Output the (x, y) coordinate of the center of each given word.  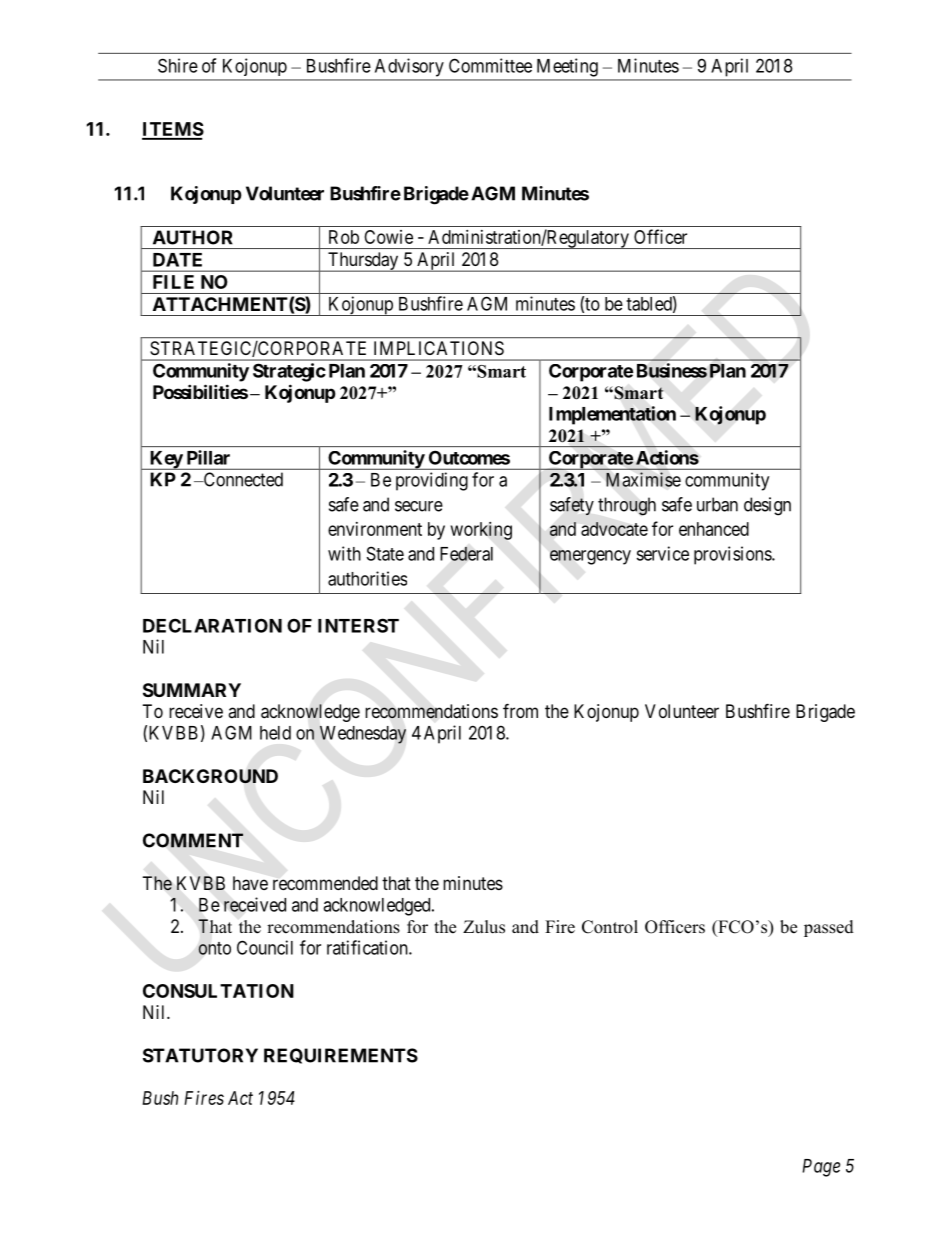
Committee (490, 65)
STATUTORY (200, 1055)
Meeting (567, 67)
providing (432, 481)
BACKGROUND (210, 776)
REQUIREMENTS (341, 1056)
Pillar (208, 457)
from (520, 710)
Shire (178, 65)
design (767, 506)
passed (829, 928)
